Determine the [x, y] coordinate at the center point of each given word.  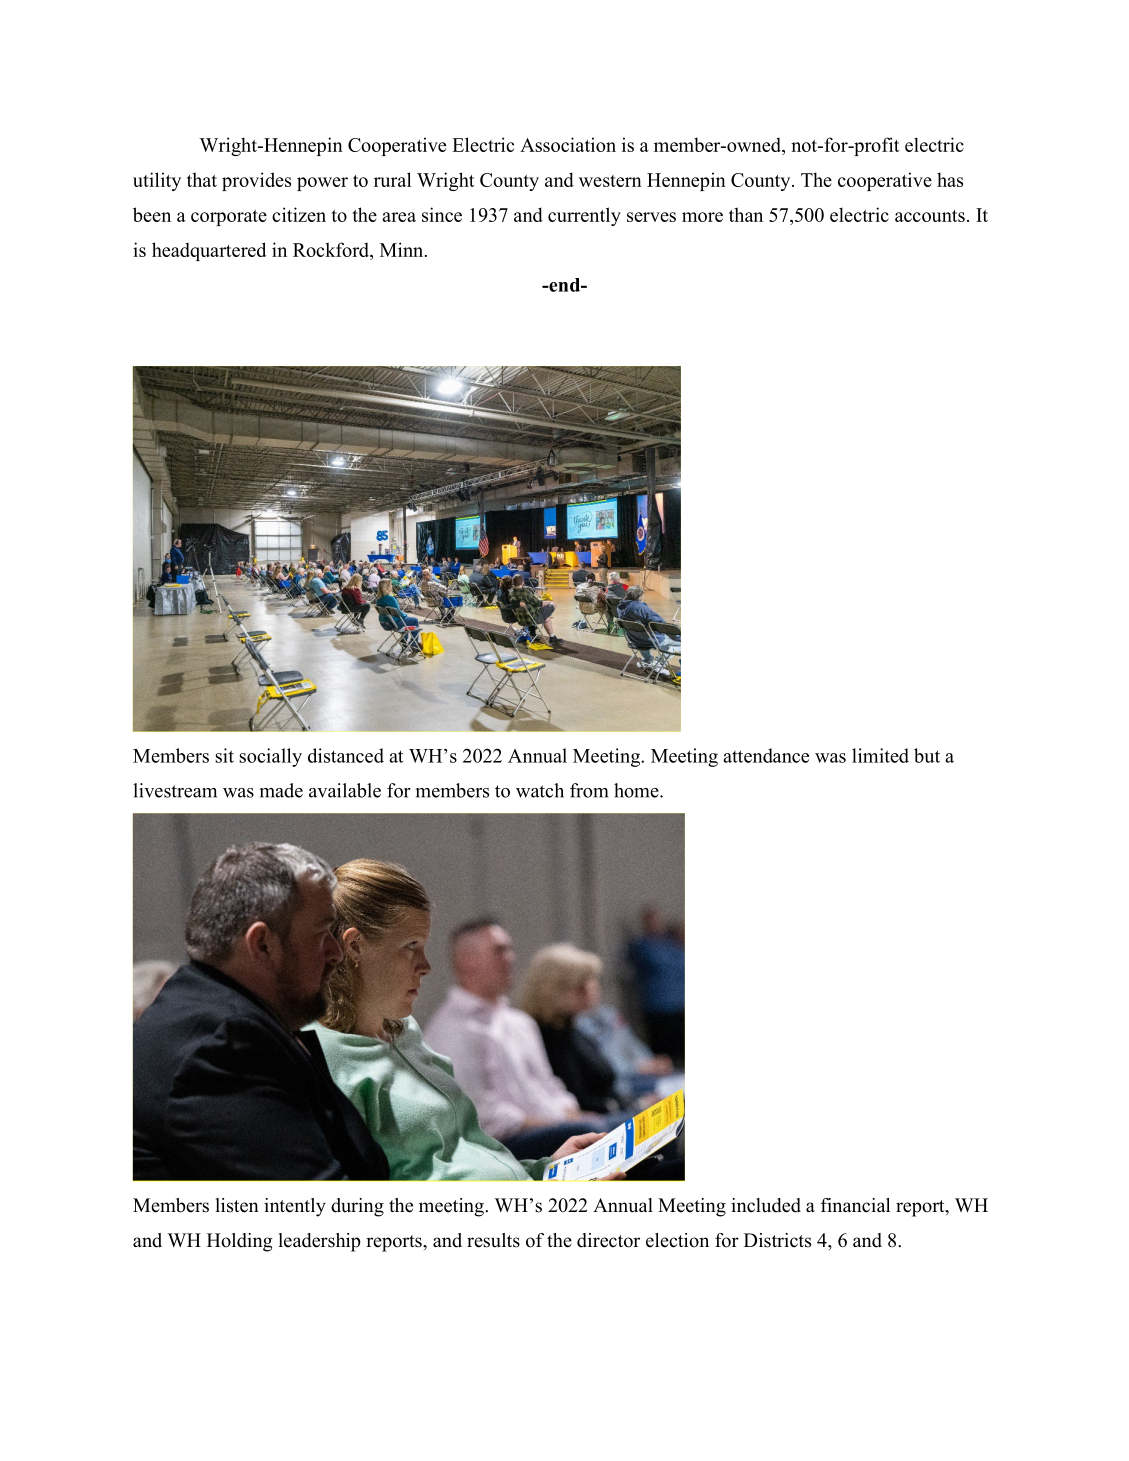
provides [256, 181]
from [589, 790]
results [493, 1240]
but [927, 755]
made [281, 790]
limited [880, 755]
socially [270, 757]
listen [237, 1205]
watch [540, 790]
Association [568, 144]
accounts [930, 216]
